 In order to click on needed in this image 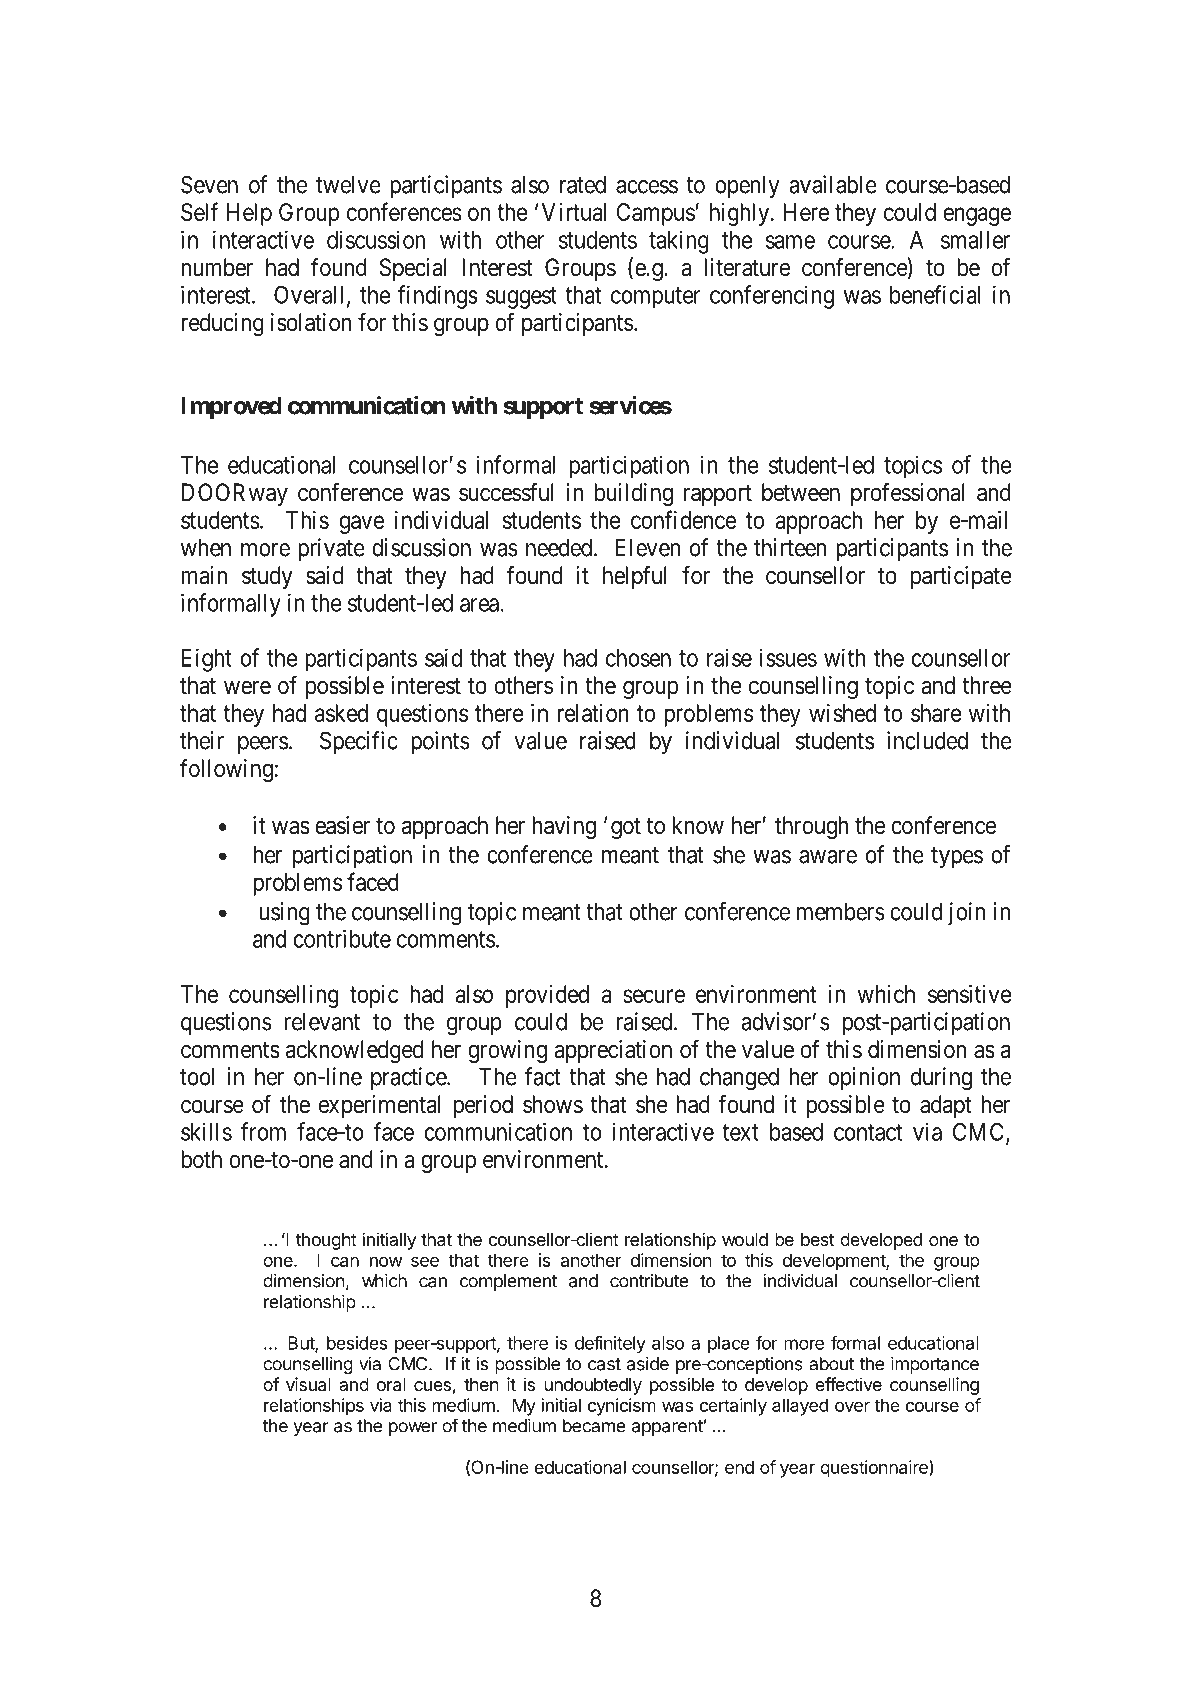, I will do `click(560, 547)`.
